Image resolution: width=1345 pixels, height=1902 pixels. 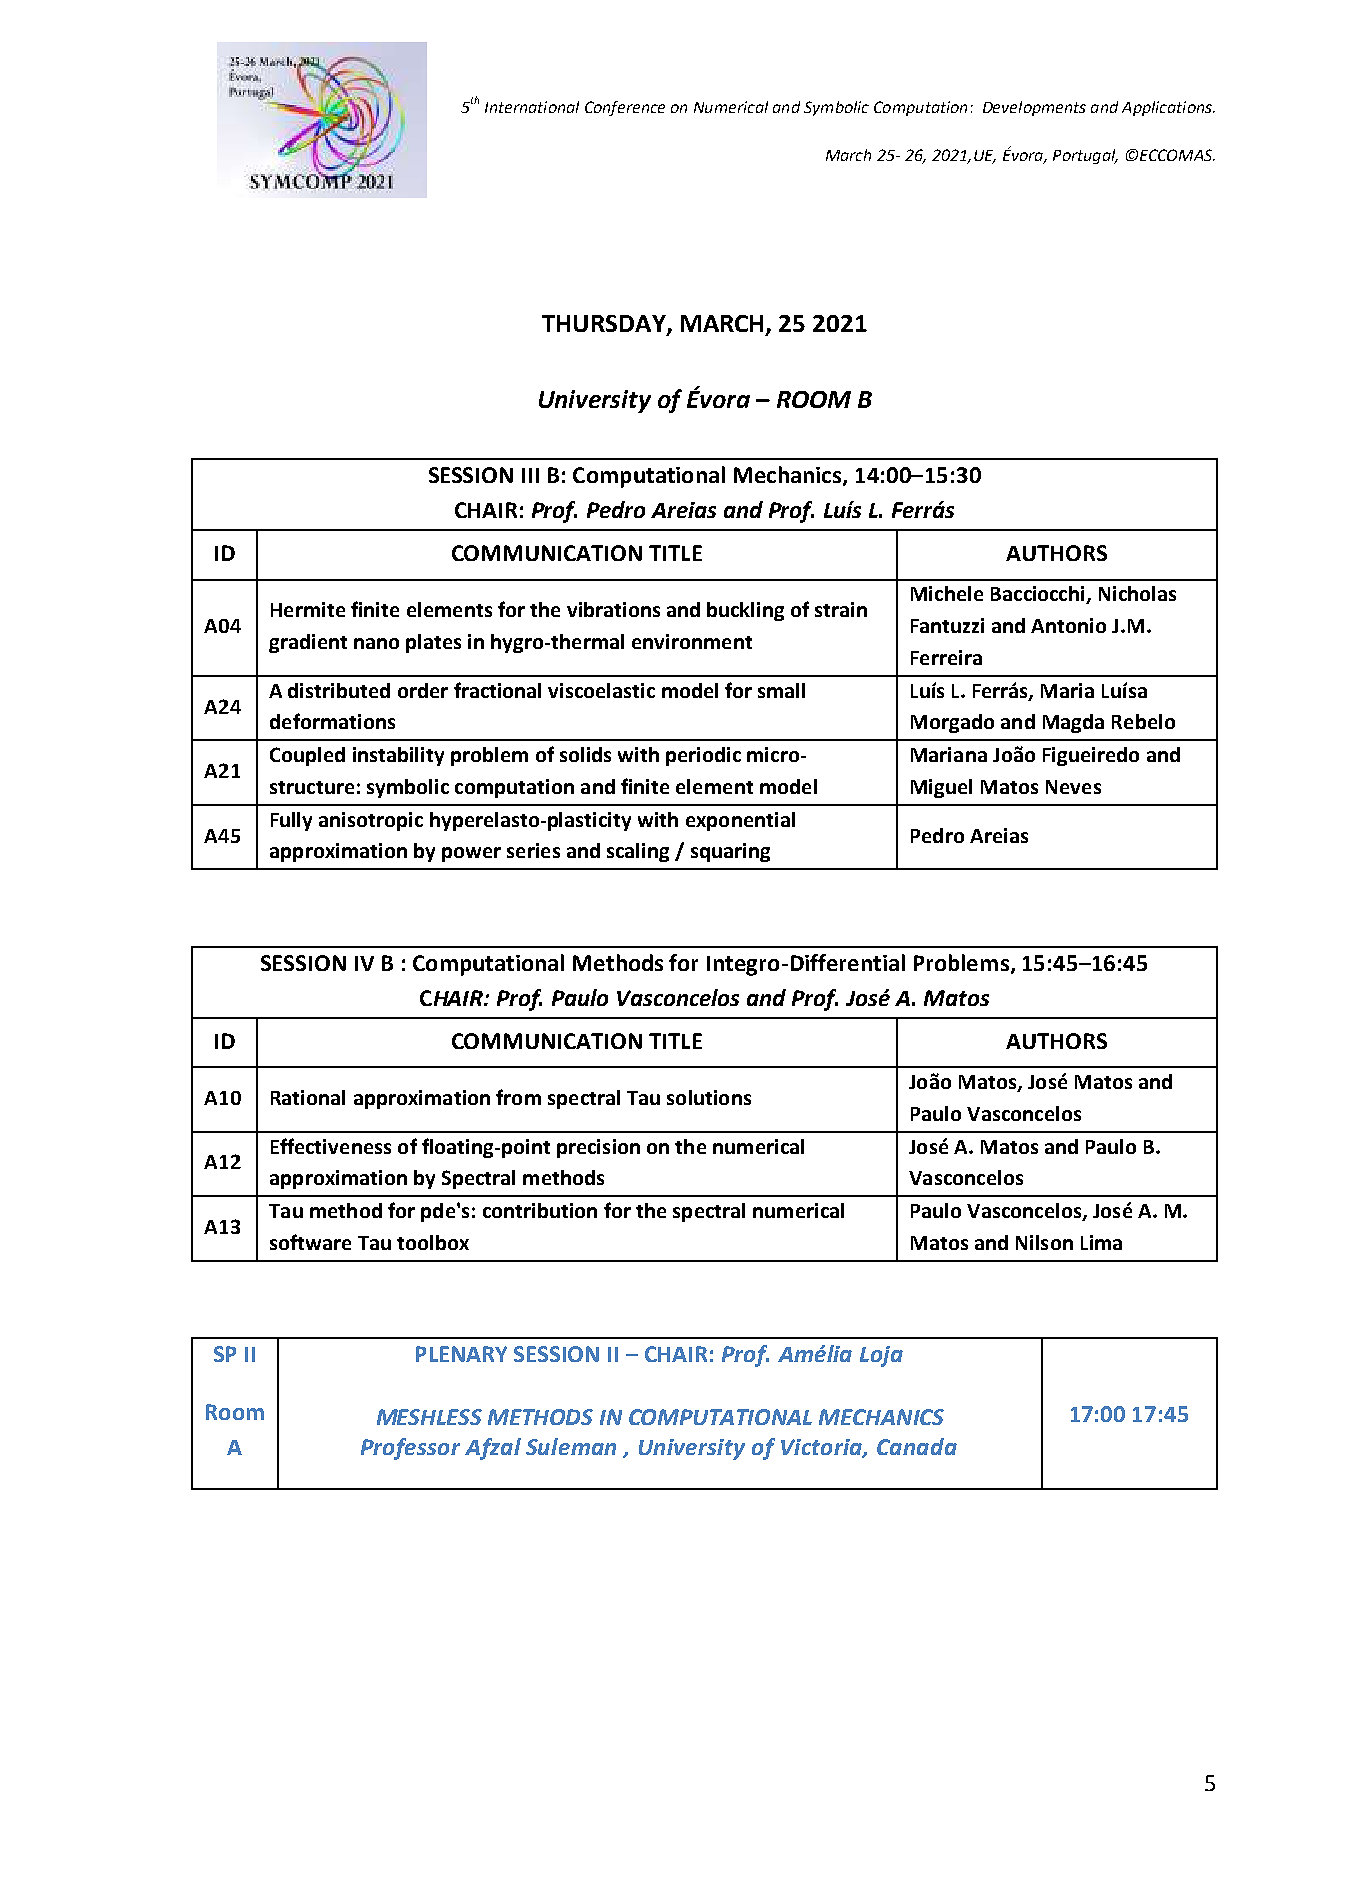 I want to click on International, so click(x=532, y=107).
